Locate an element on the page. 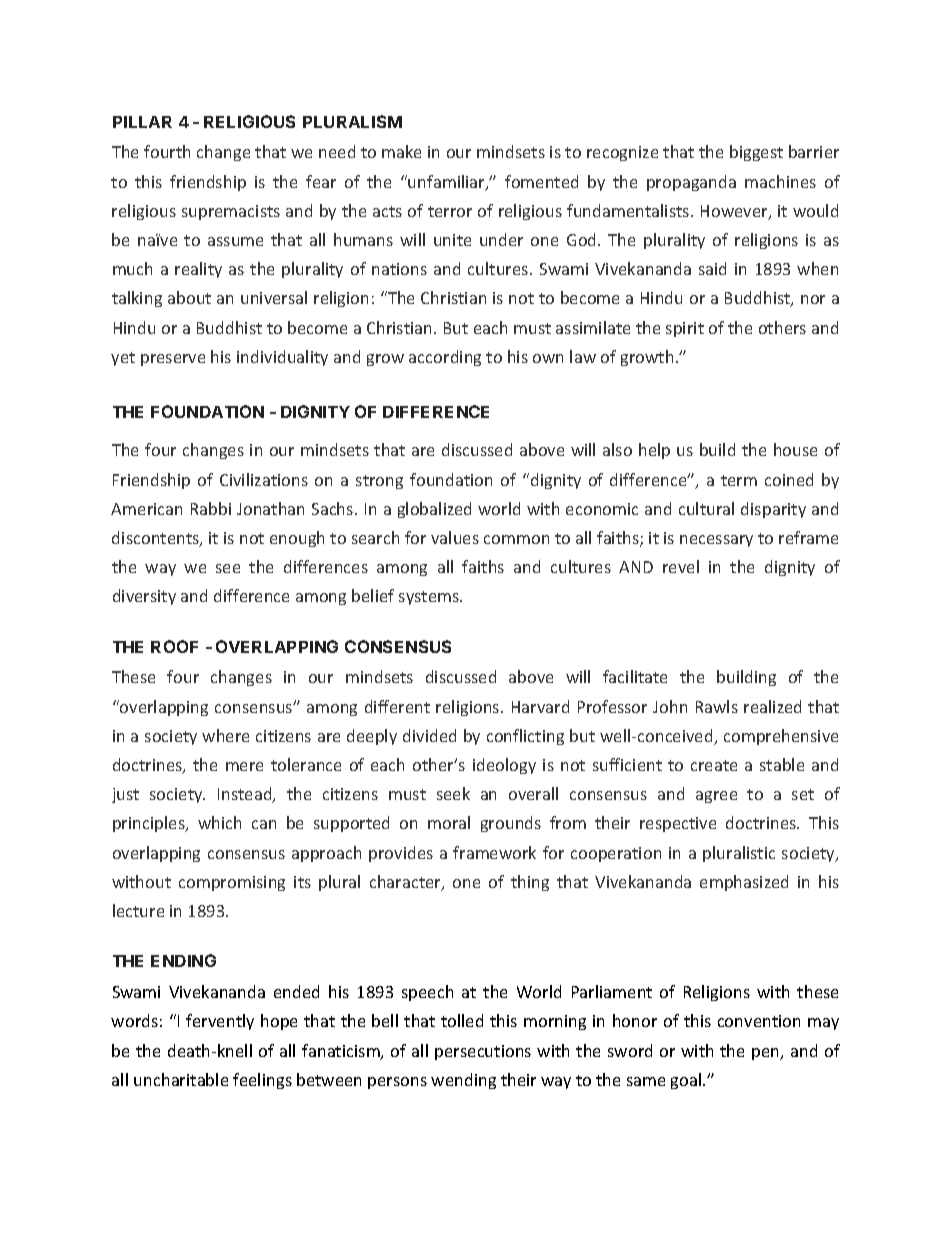  revel is located at coordinates (681, 566).
